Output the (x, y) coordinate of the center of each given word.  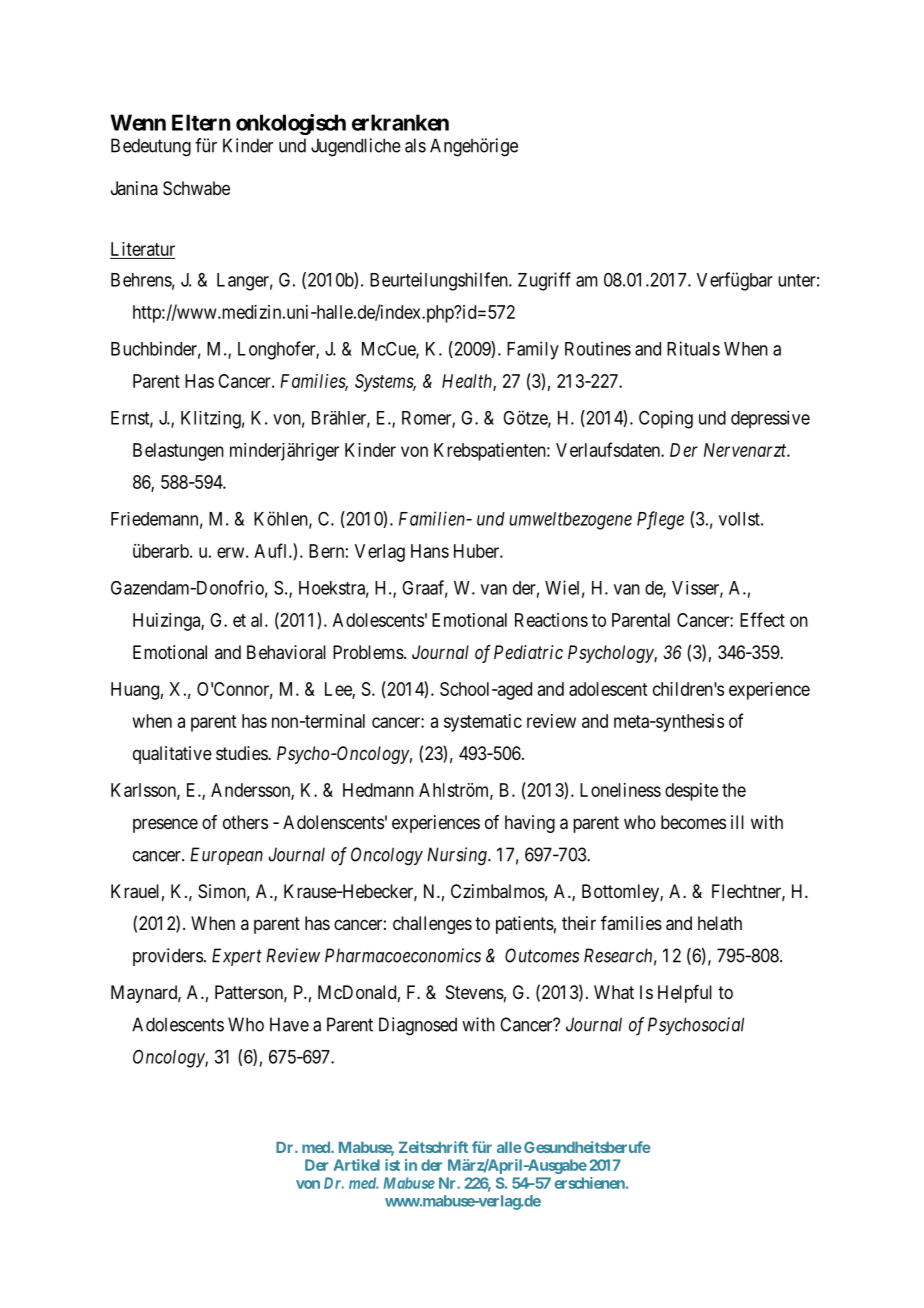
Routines (598, 348)
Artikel (356, 1165)
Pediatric (528, 652)
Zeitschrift (433, 1147)
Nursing (458, 856)
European (226, 856)
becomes (693, 822)
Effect (762, 619)
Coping (666, 419)
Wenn (138, 122)
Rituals (693, 348)
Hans (430, 551)
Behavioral (286, 652)
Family (533, 350)
